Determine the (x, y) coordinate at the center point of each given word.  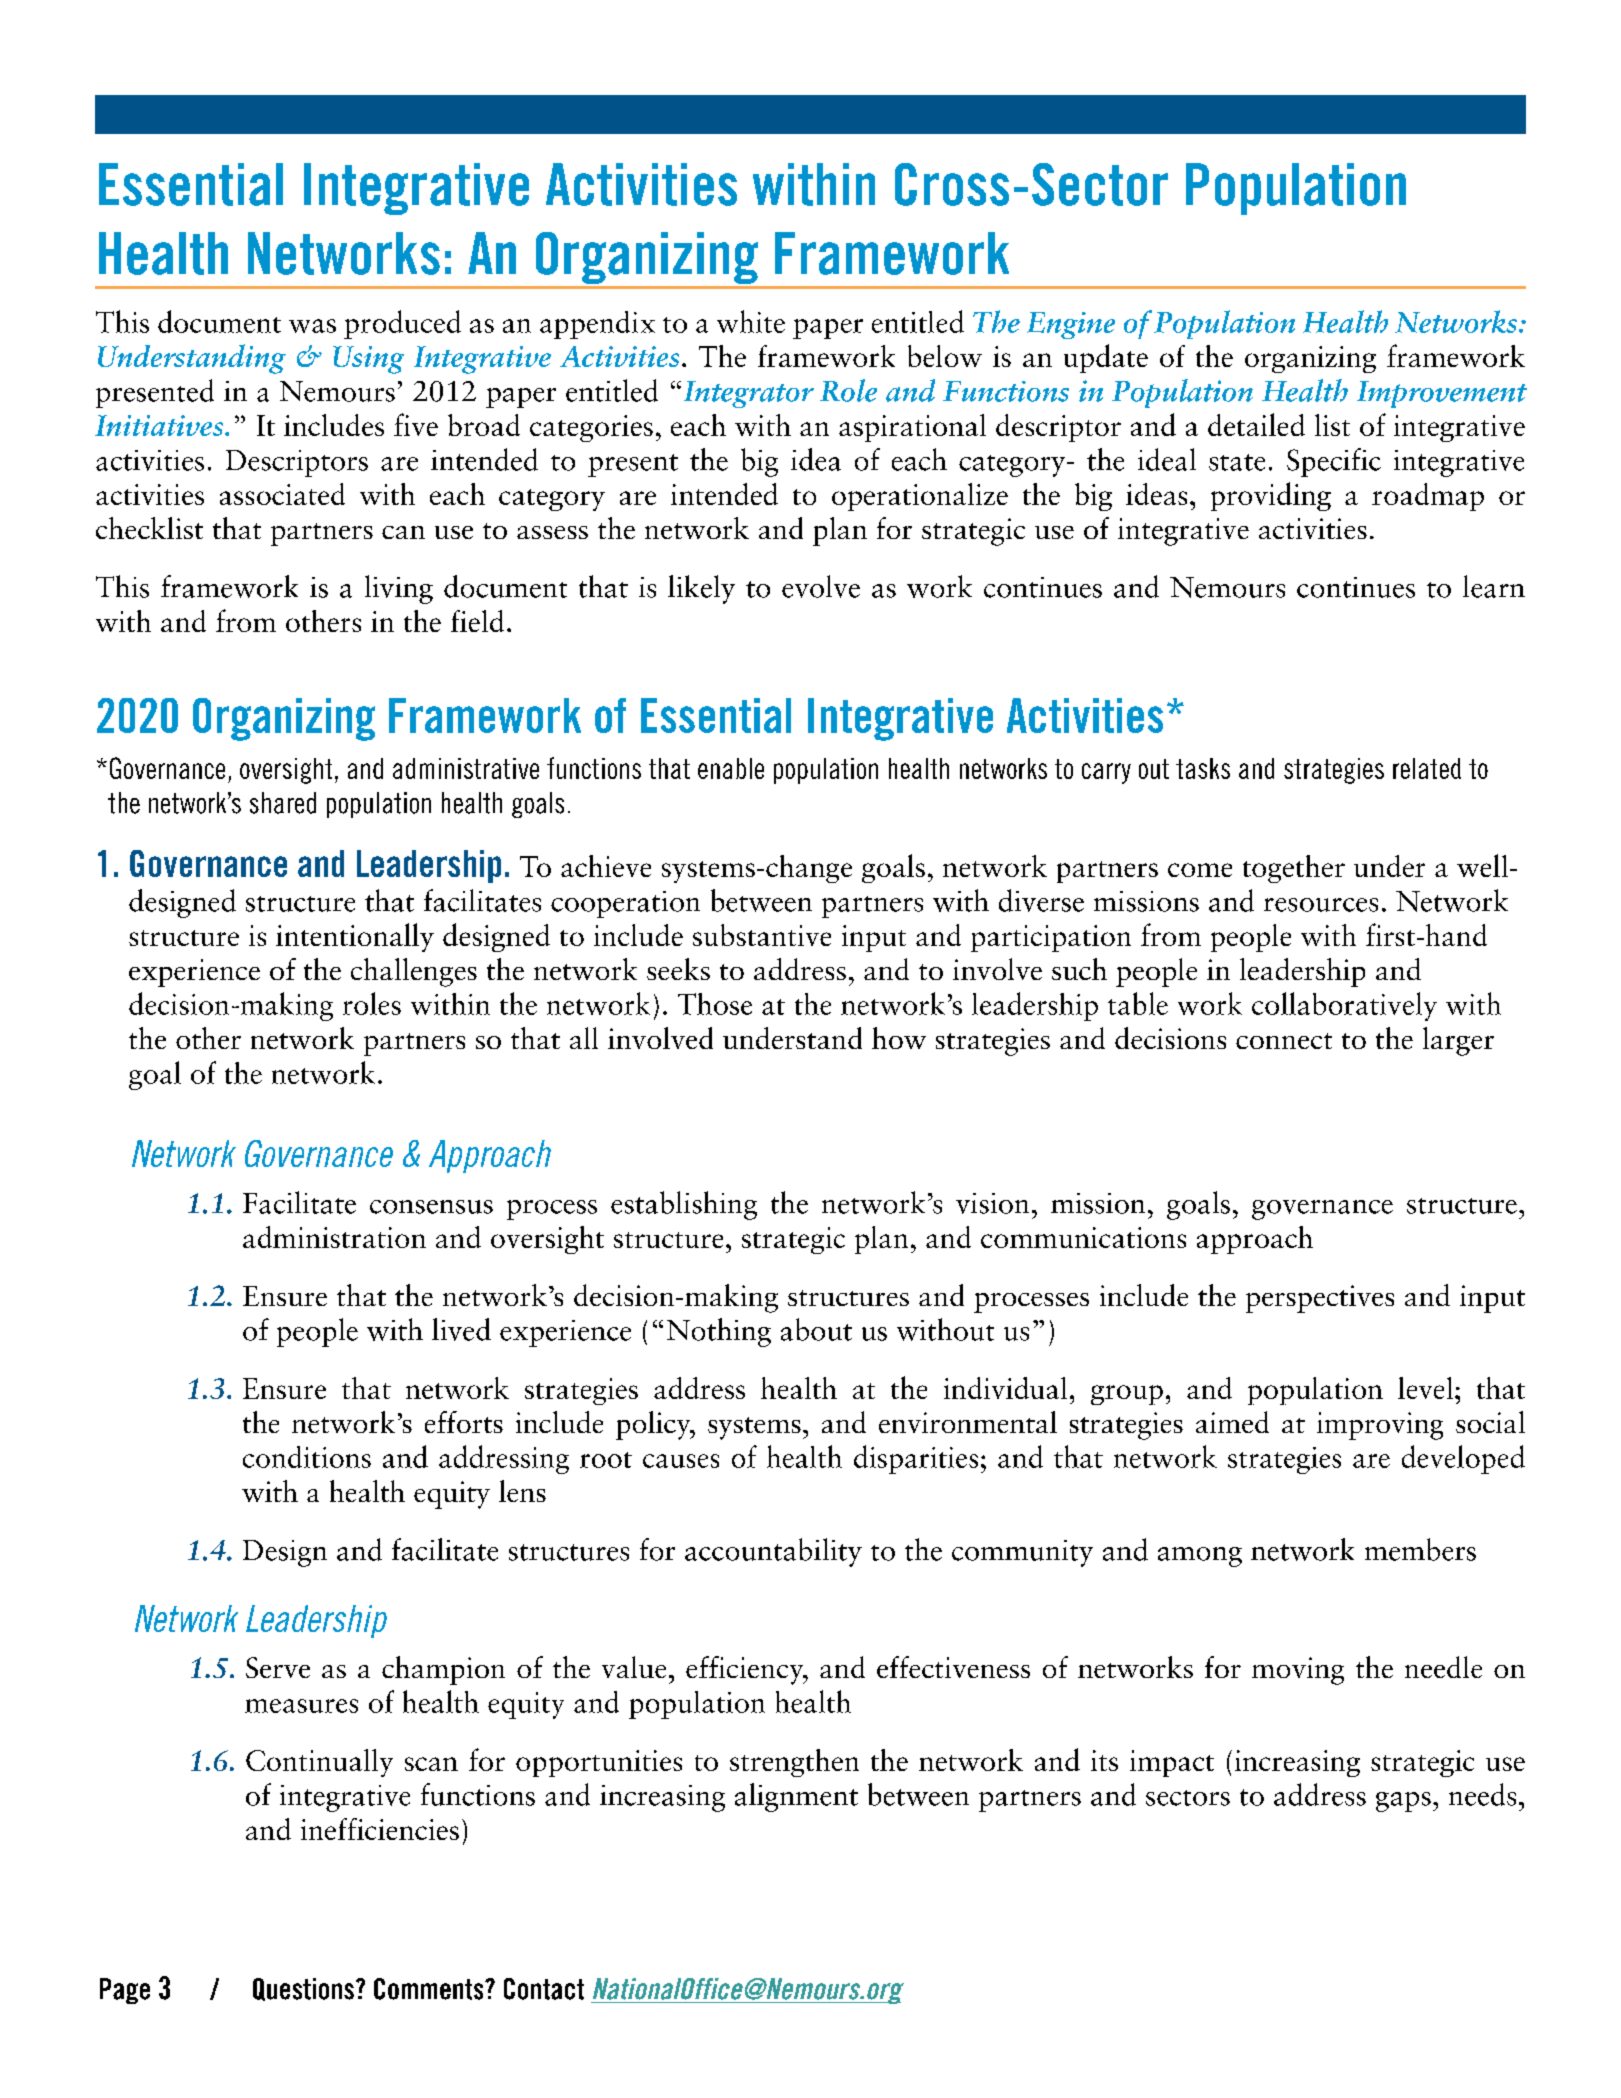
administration (334, 1237)
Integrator (749, 394)
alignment (796, 1797)
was (312, 326)
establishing (684, 1205)
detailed (1256, 424)
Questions (303, 1989)
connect (1284, 1041)
